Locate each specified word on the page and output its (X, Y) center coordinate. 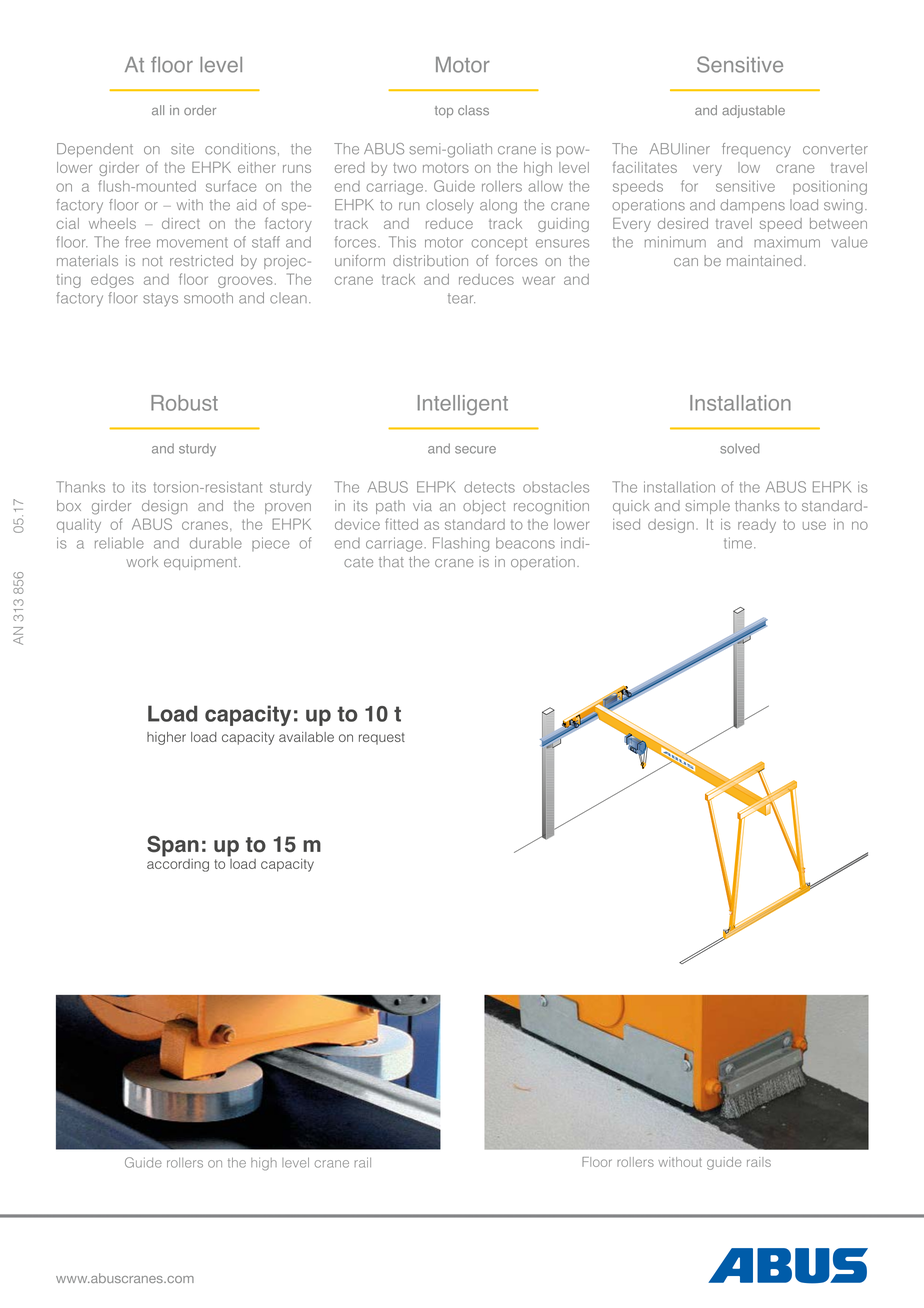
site (182, 149)
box (69, 505)
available (306, 737)
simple (708, 507)
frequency (756, 150)
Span (173, 846)
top (444, 112)
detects (489, 487)
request (382, 739)
